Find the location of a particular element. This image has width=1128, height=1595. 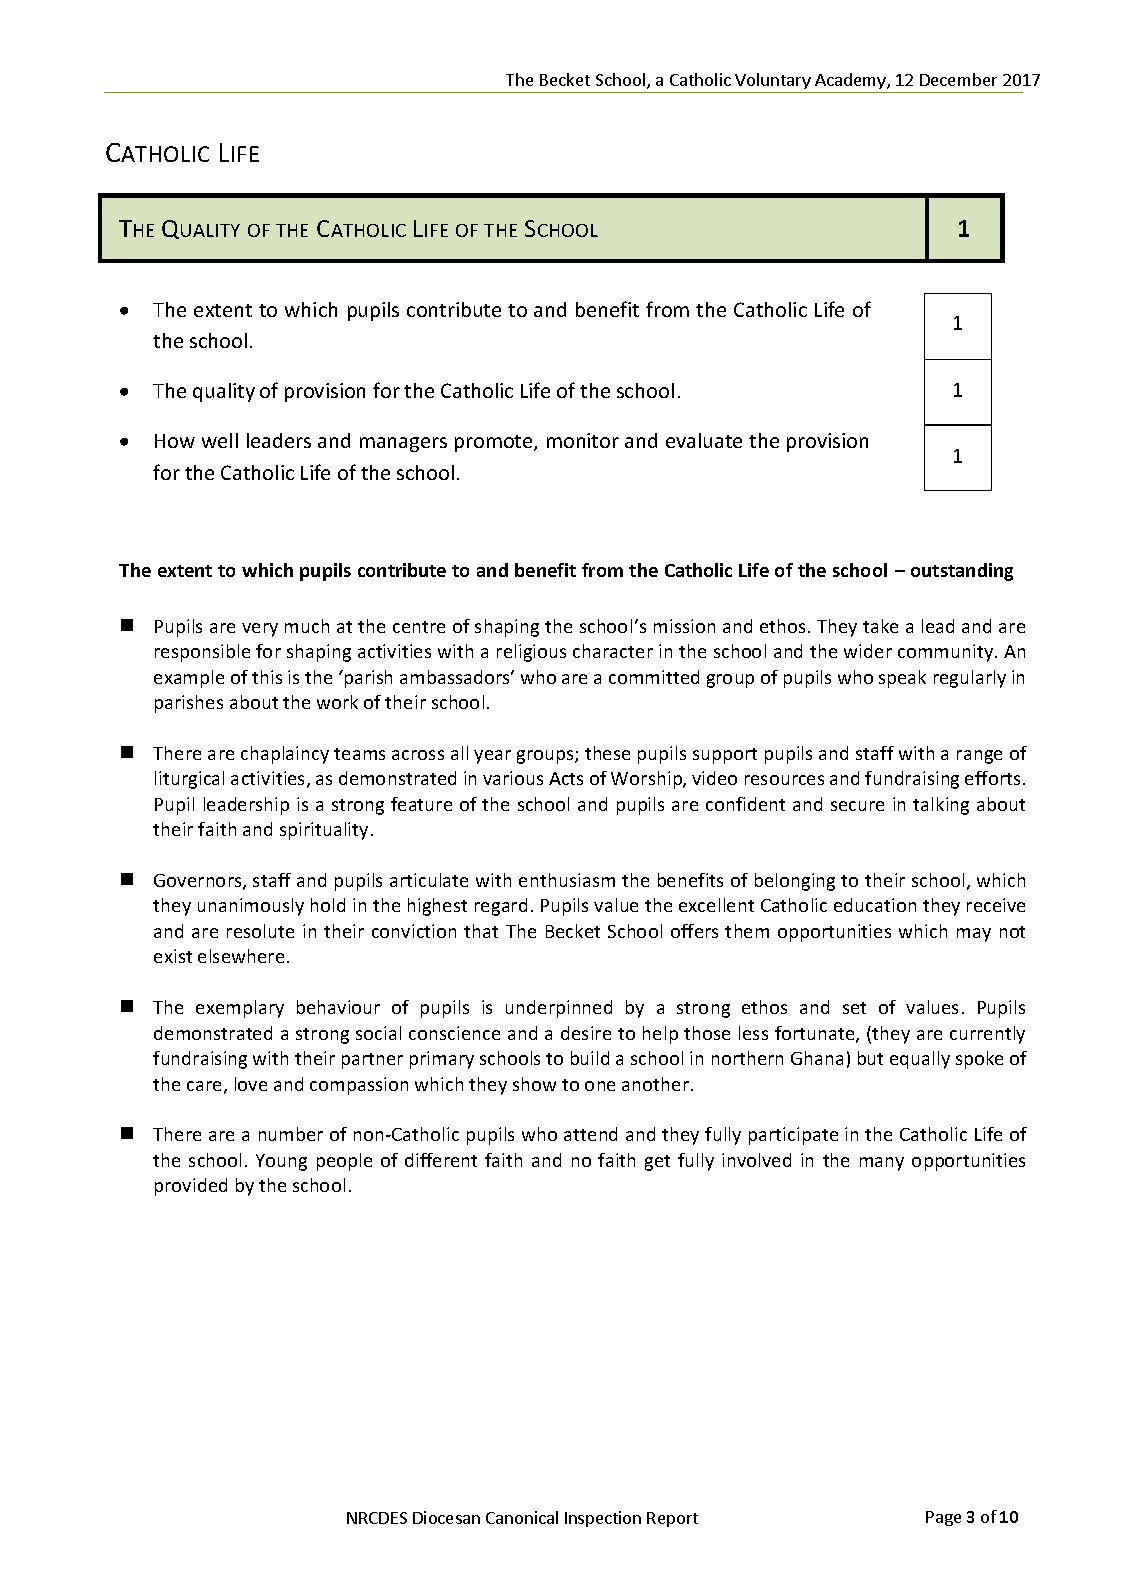

Page is located at coordinates (943, 1518).
